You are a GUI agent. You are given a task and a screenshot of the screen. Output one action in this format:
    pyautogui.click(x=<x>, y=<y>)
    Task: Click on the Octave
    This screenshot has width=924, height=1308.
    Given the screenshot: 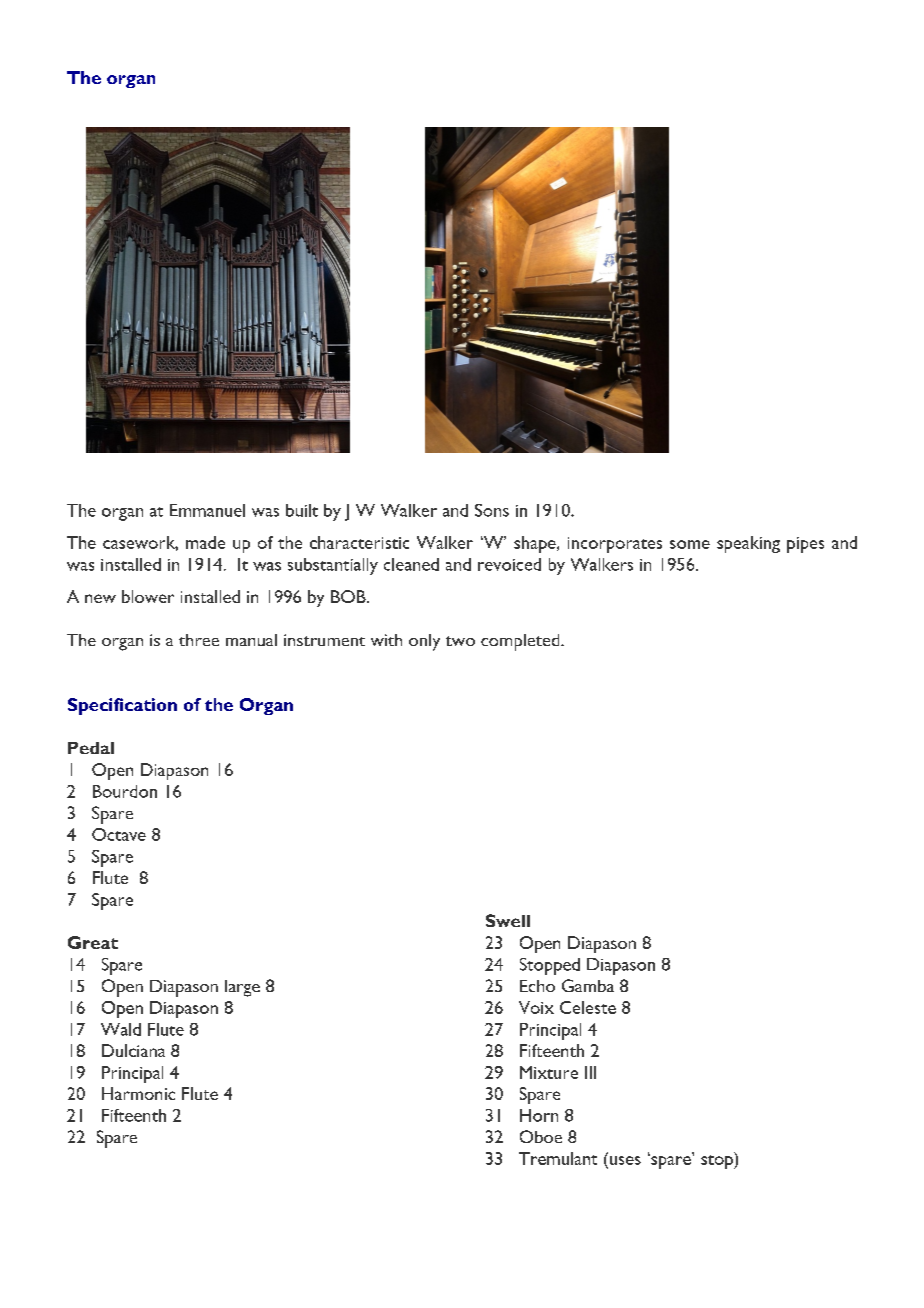 What is the action you would take?
    pyautogui.click(x=119, y=834)
